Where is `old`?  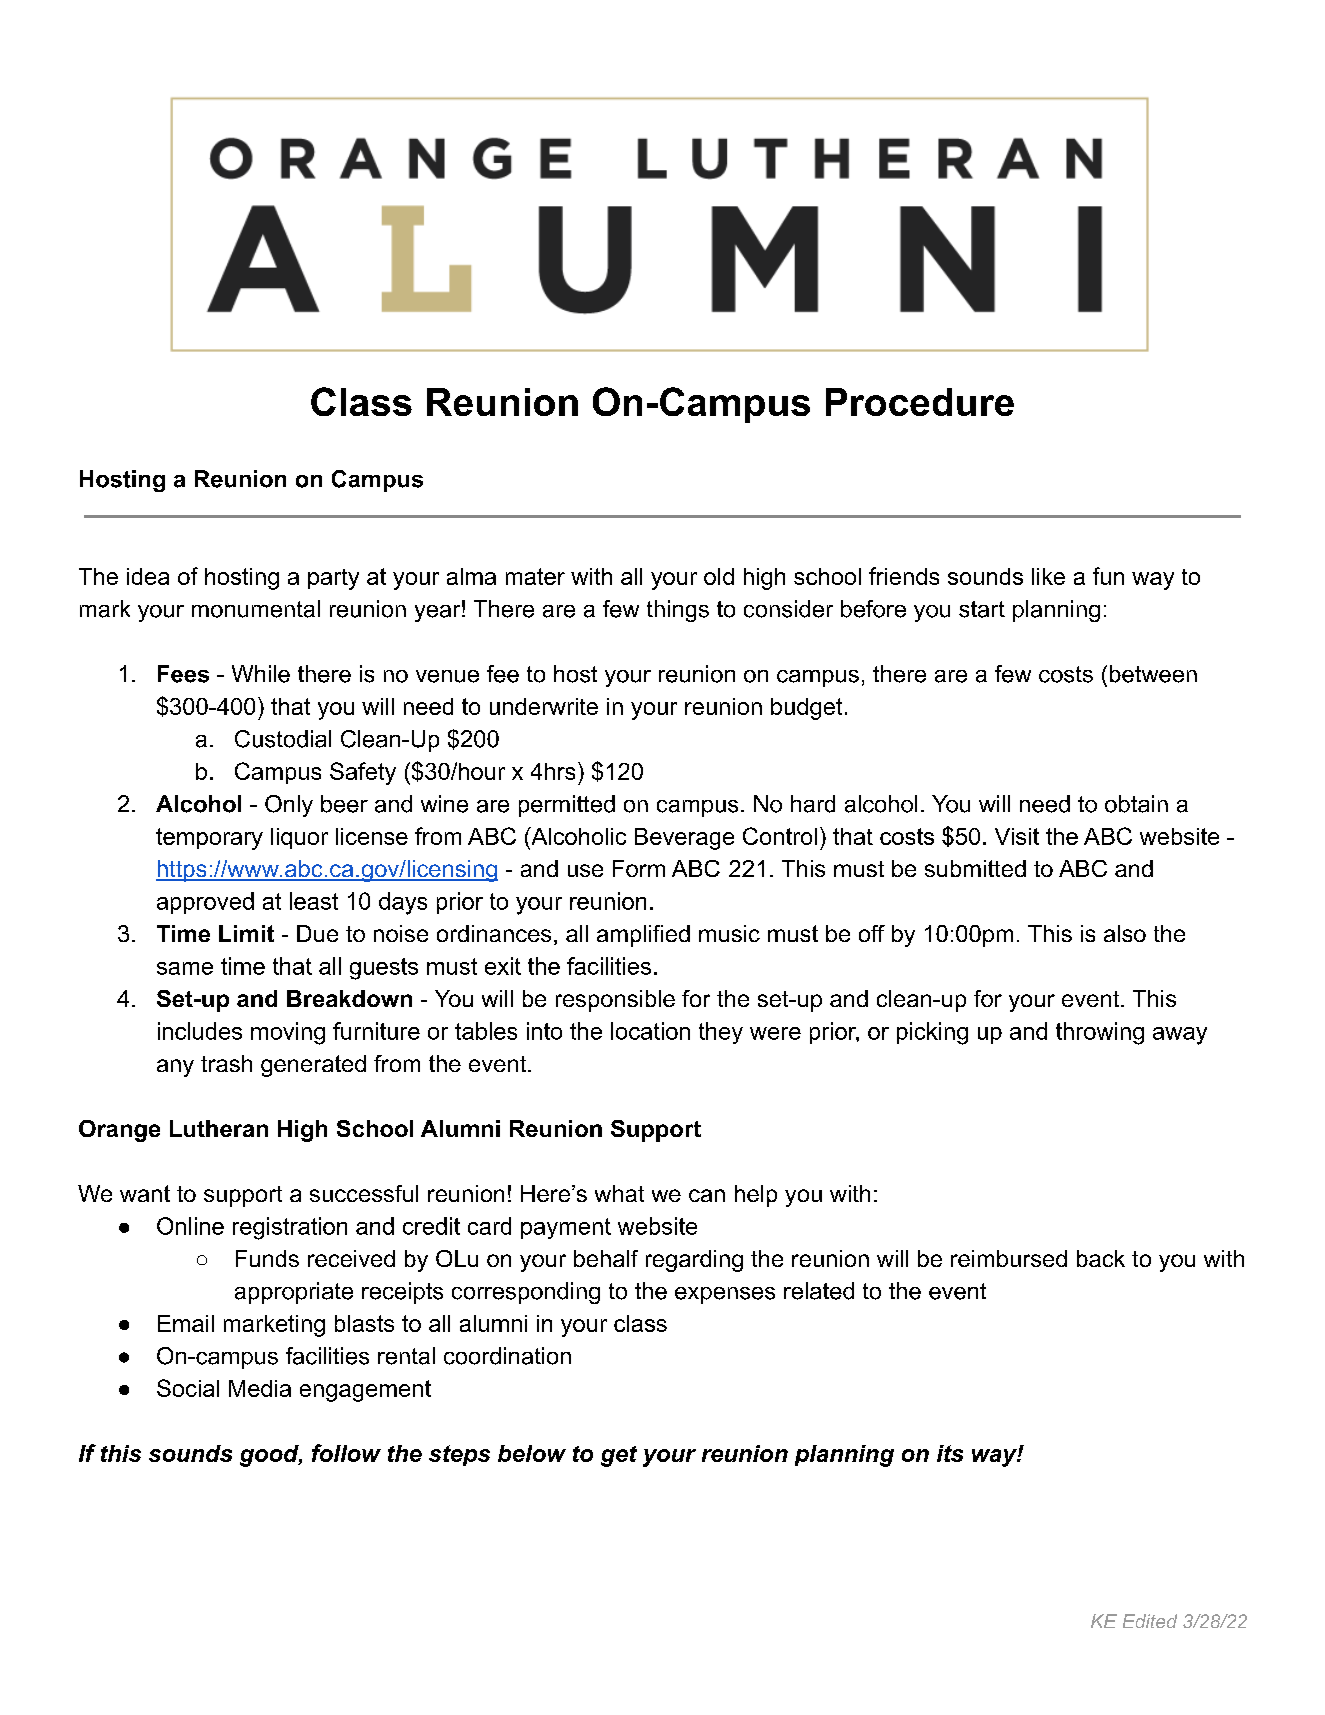 old is located at coordinates (719, 576).
